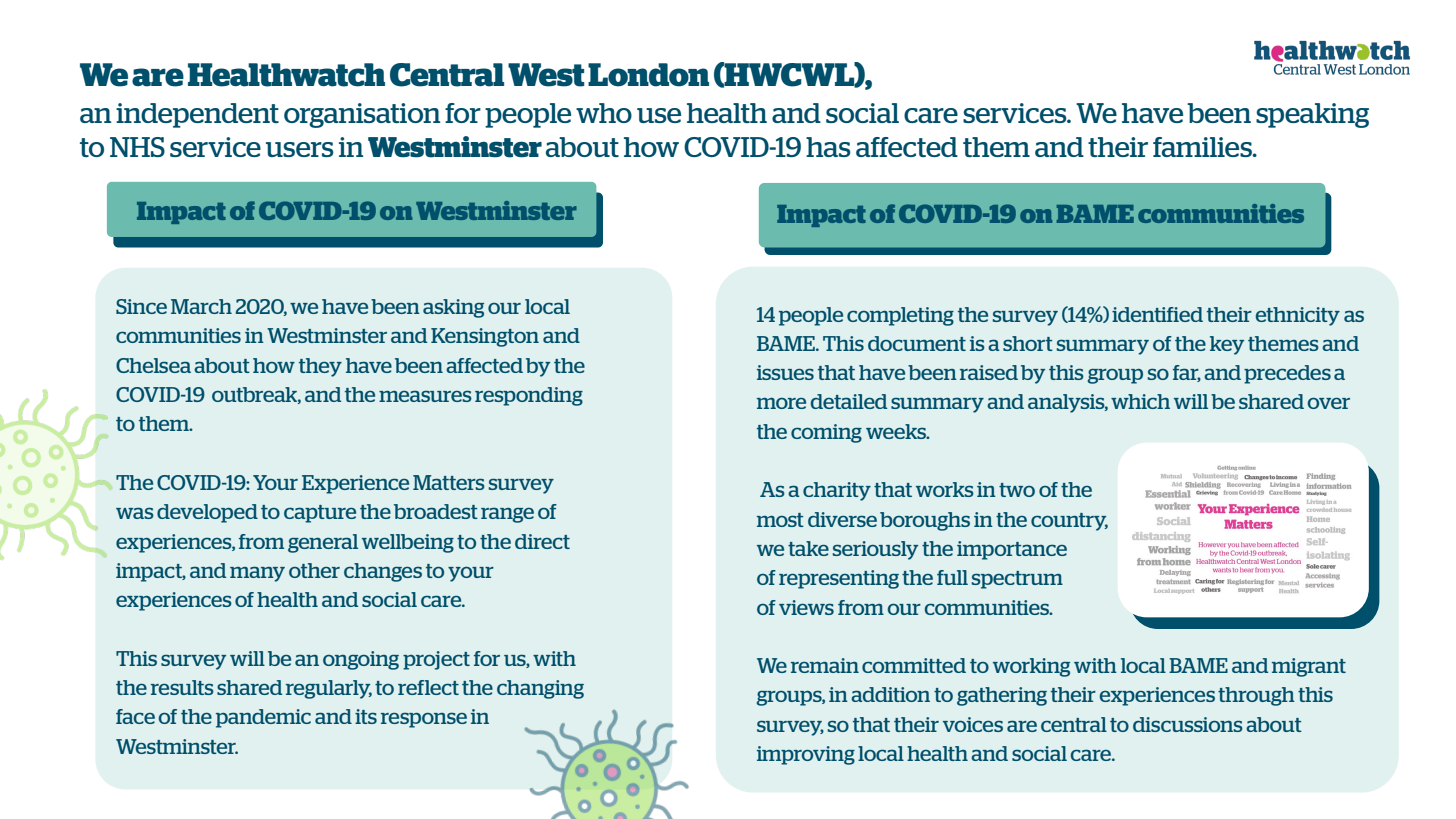 The image size is (1456, 819). What do you see at coordinates (648, 75) in the screenshot?
I see `London` at bounding box center [648, 75].
